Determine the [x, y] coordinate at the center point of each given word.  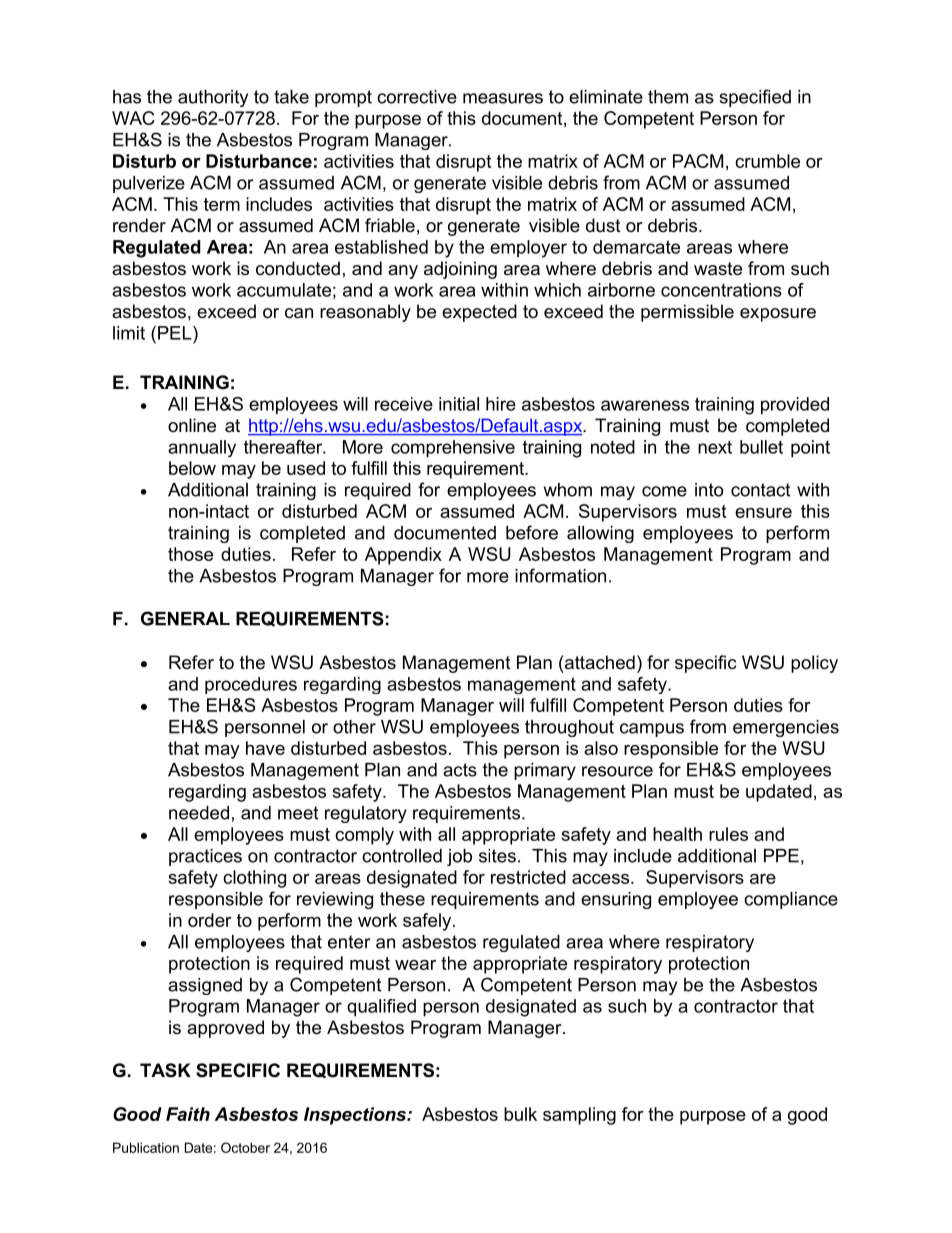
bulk [520, 1114]
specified [755, 98]
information [560, 575]
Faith [188, 1114]
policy [814, 664]
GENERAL [185, 618]
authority [213, 98]
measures [503, 98]
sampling [579, 1116]
